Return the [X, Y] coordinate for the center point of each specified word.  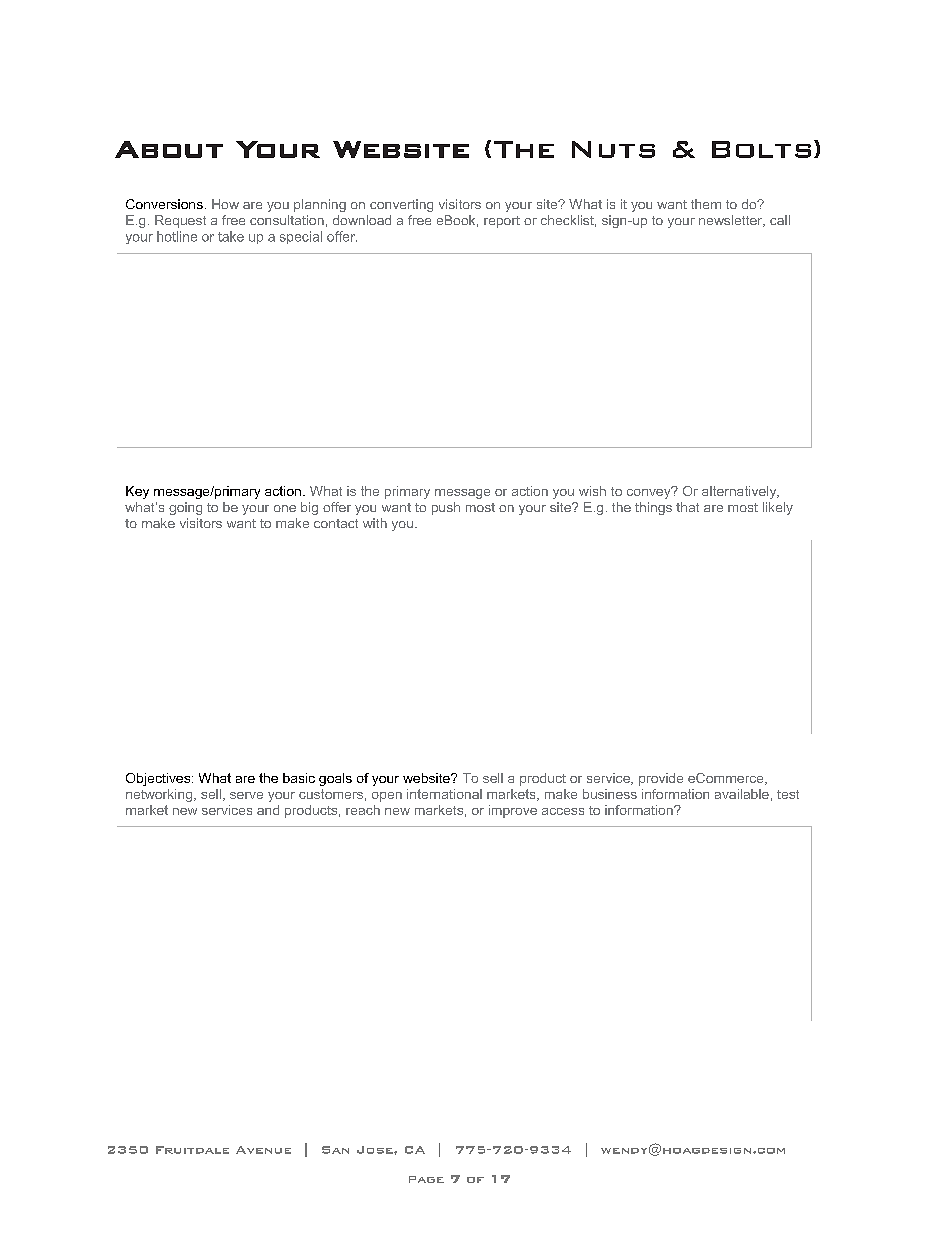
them [706, 204]
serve [246, 795]
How [225, 204]
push [446, 508]
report [502, 222]
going [185, 508]
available [742, 794]
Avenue [263, 1150]
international [444, 794]
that [687, 507]
